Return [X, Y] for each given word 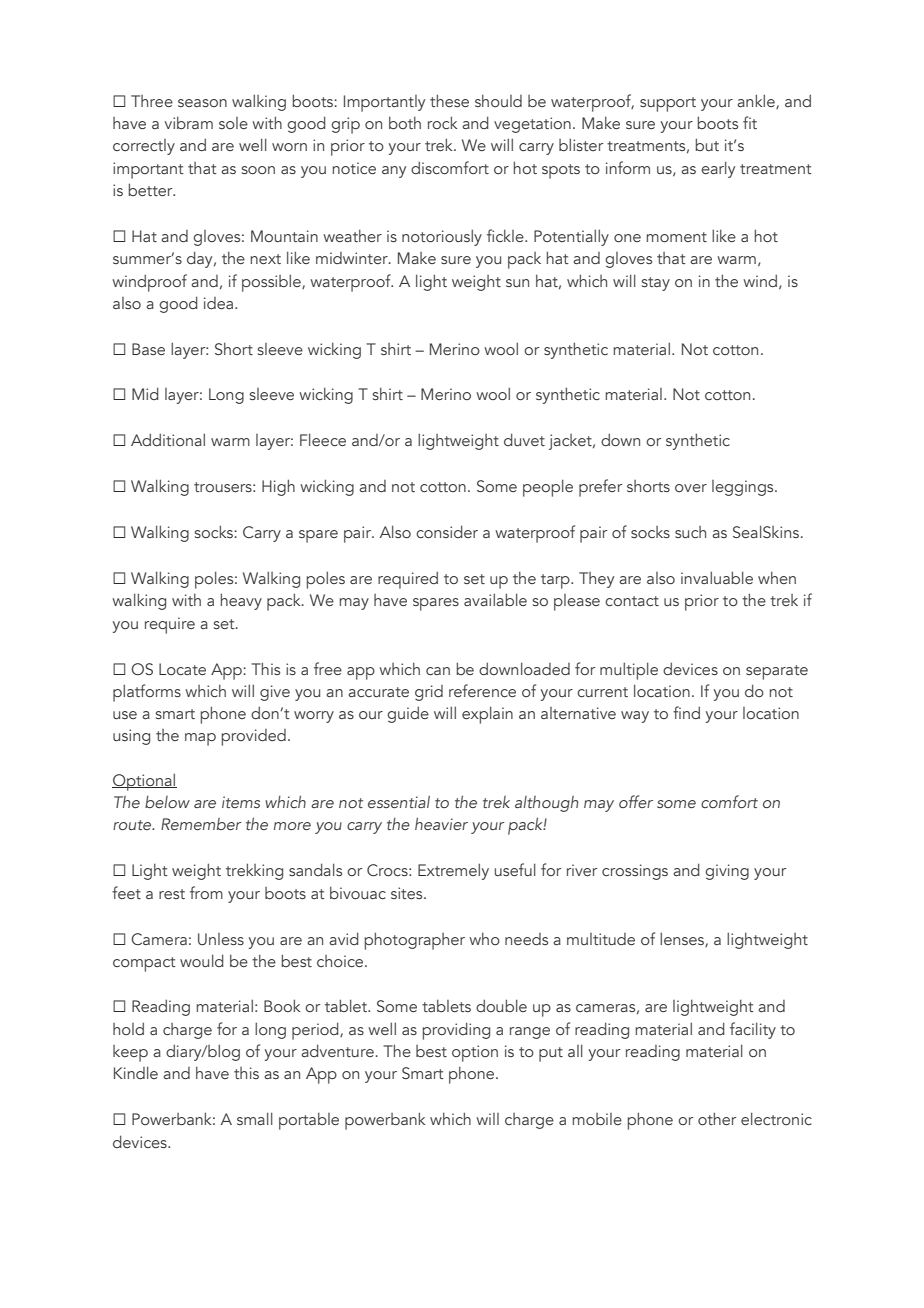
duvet [524, 439]
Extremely [453, 871]
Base [148, 349]
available [495, 599]
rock [442, 122]
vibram [189, 122]
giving [727, 872]
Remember [201, 824]
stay [656, 284]
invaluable [717, 577]
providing [456, 1031]
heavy [241, 601]
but [707, 144]
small [255, 1118]
